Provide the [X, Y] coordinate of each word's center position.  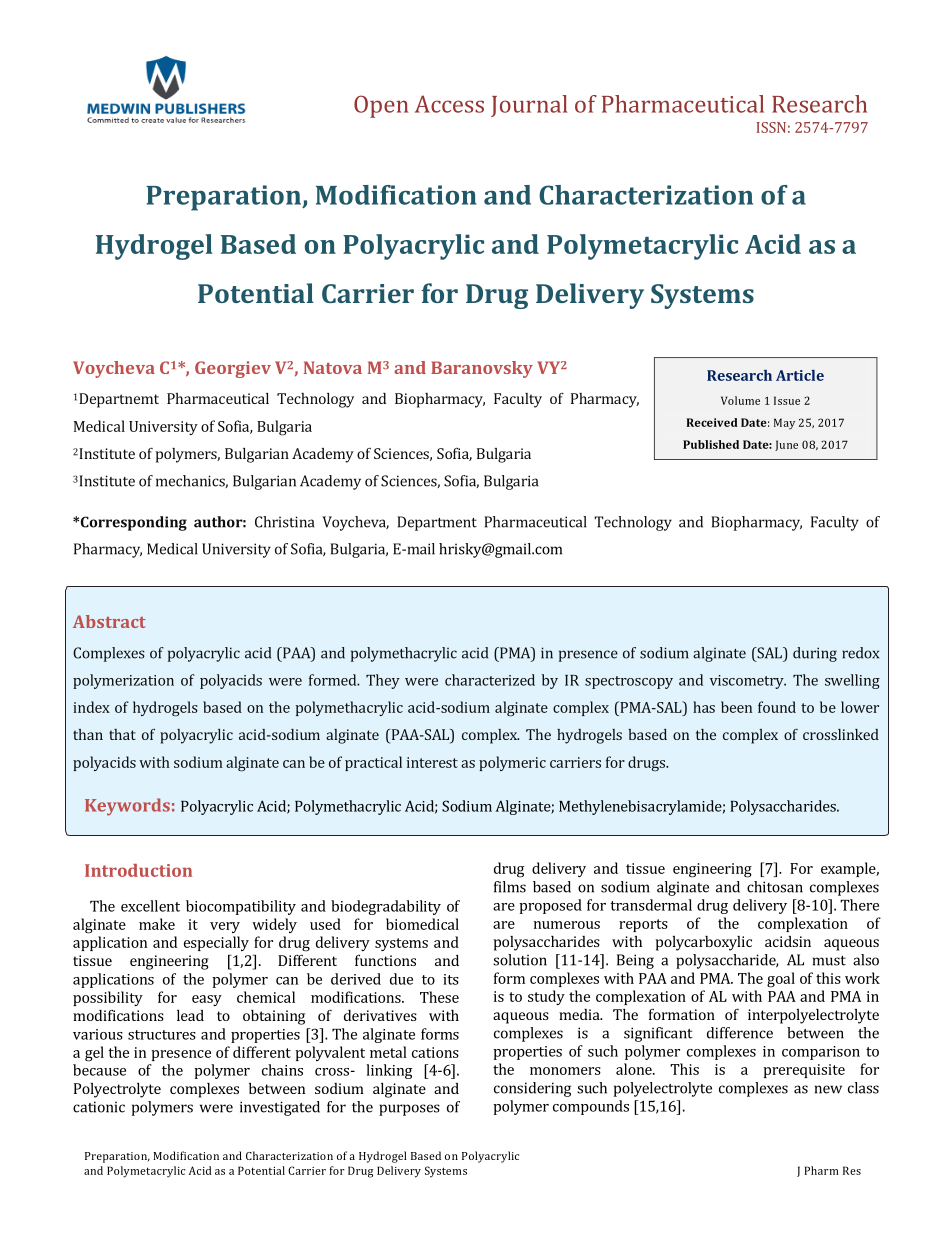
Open [381, 106]
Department [437, 523]
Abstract [109, 621]
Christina [284, 522]
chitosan [775, 887]
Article [800, 375]
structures [162, 1035]
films [510, 887]
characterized [490, 680]
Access [449, 104]
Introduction [138, 870]
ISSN [771, 127]
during [815, 654]
